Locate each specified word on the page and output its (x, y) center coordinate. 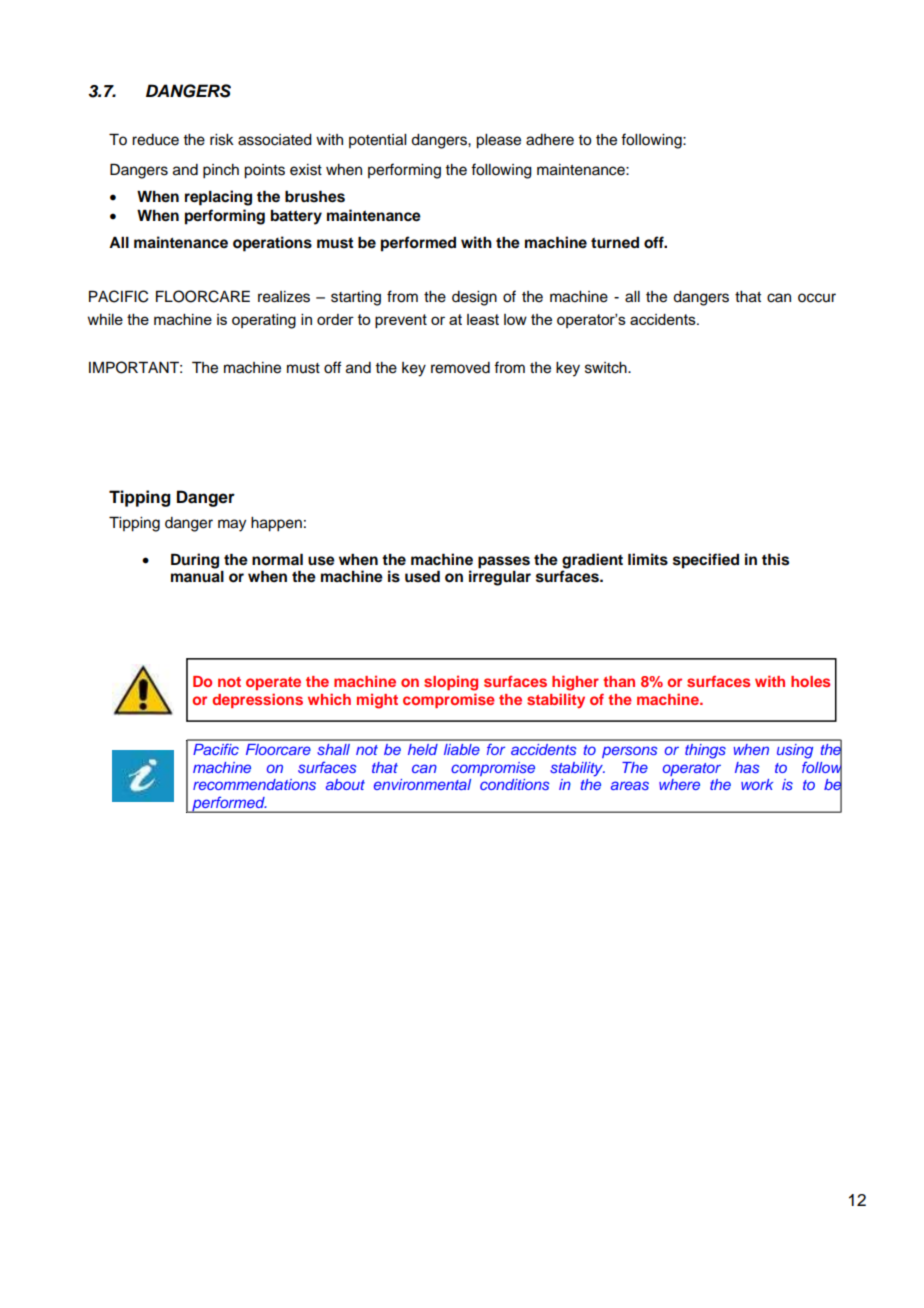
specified (706, 561)
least (483, 319)
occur (817, 298)
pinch (221, 171)
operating (264, 321)
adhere (550, 140)
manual (197, 576)
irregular (500, 578)
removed (460, 368)
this (775, 559)
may (232, 525)
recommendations (254, 784)
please (498, 141)
